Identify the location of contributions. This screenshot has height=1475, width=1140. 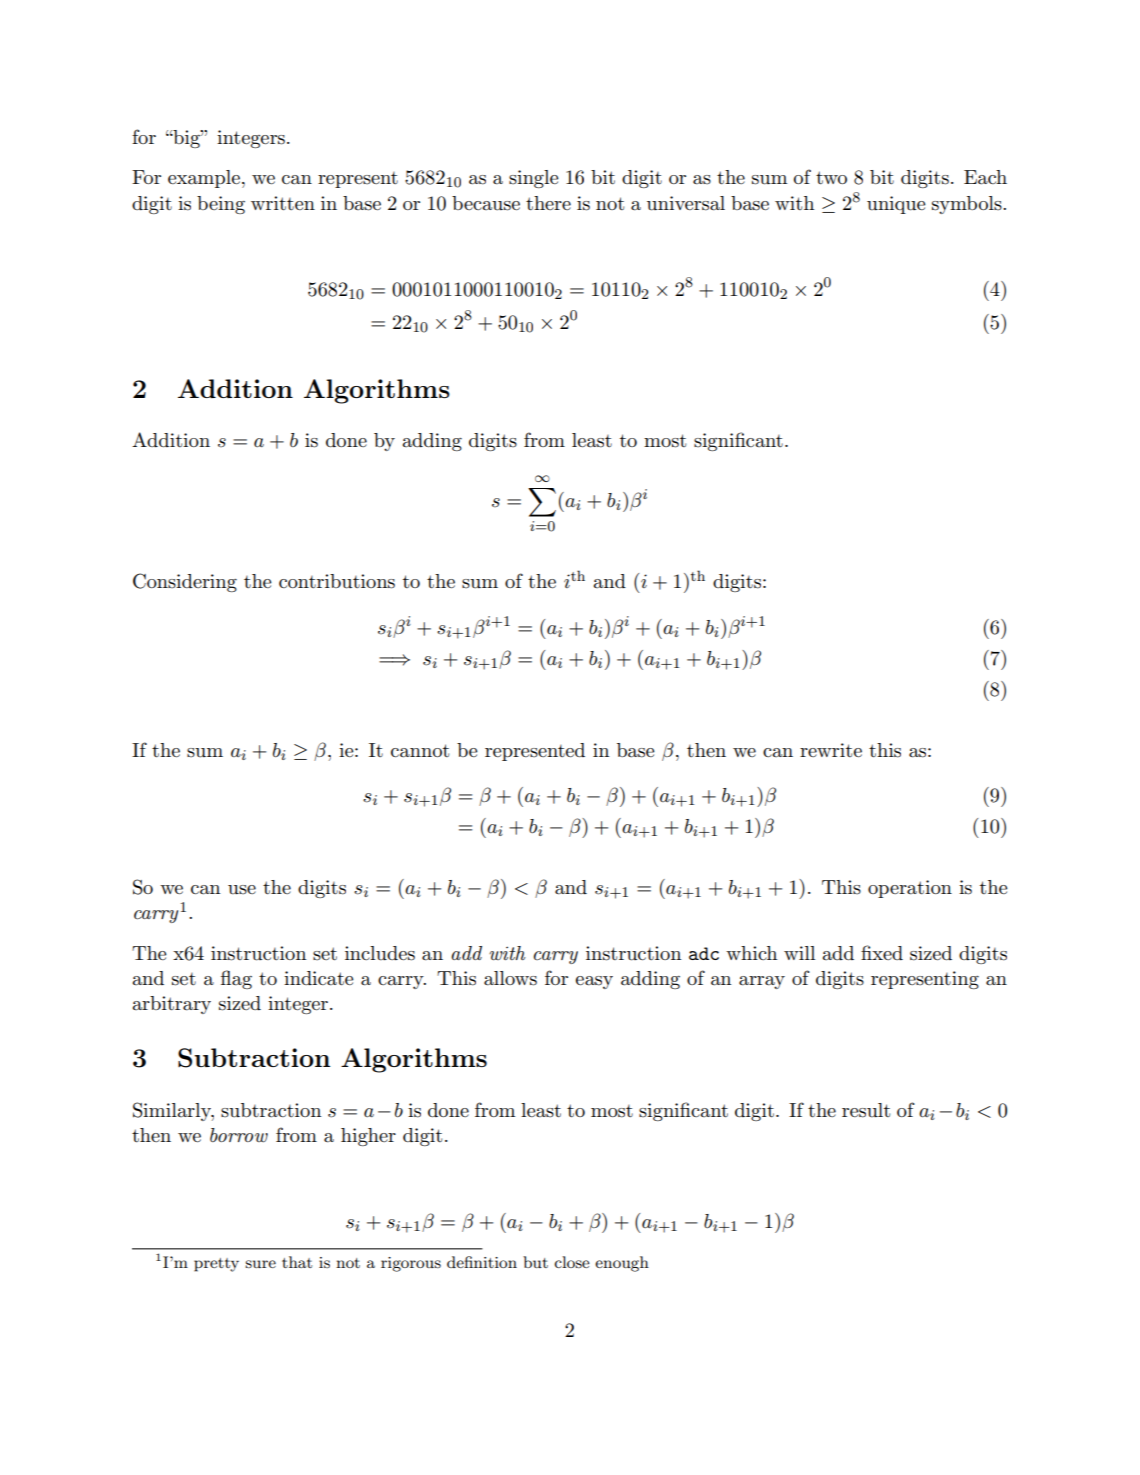
(337, 581).
